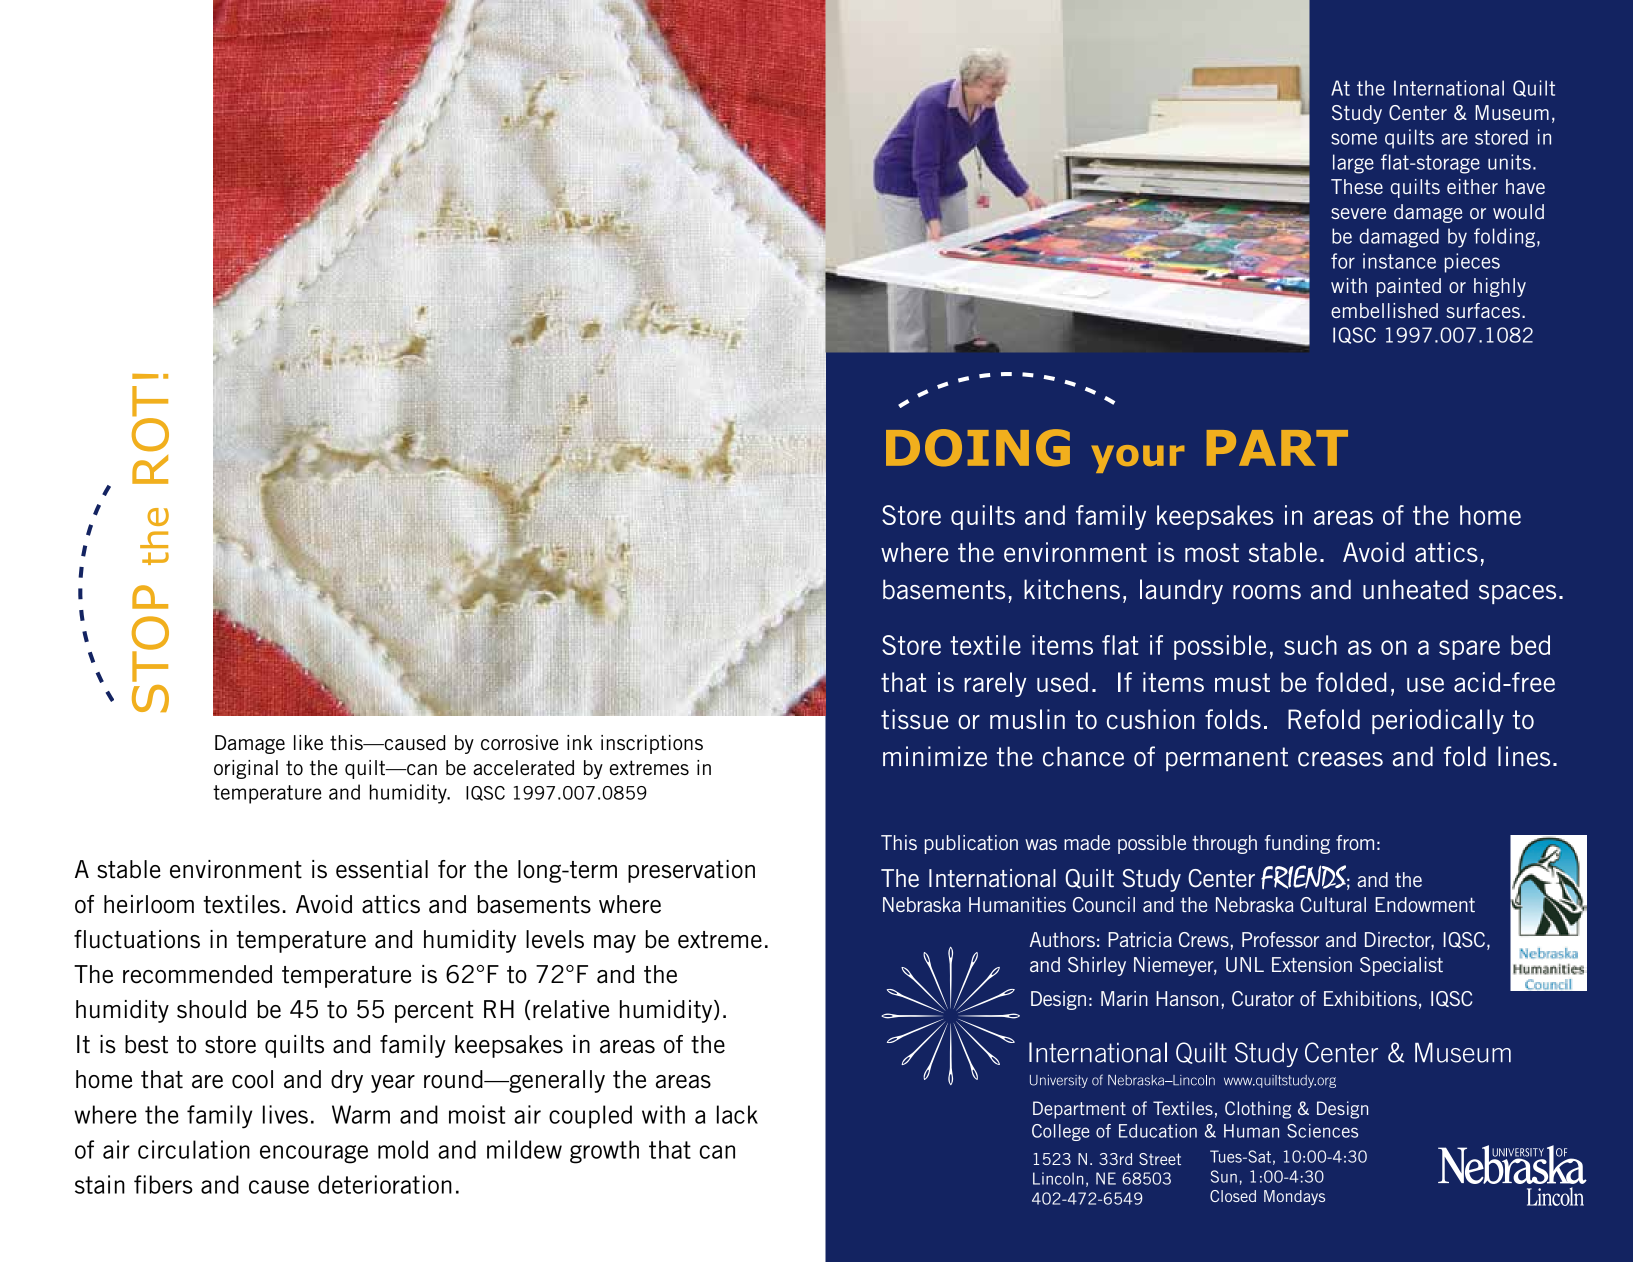 This screenshot has height=1262, width=1633. Describe the element at coordinates (978, 448) in the screenshot. I see `DOING` at that location.
